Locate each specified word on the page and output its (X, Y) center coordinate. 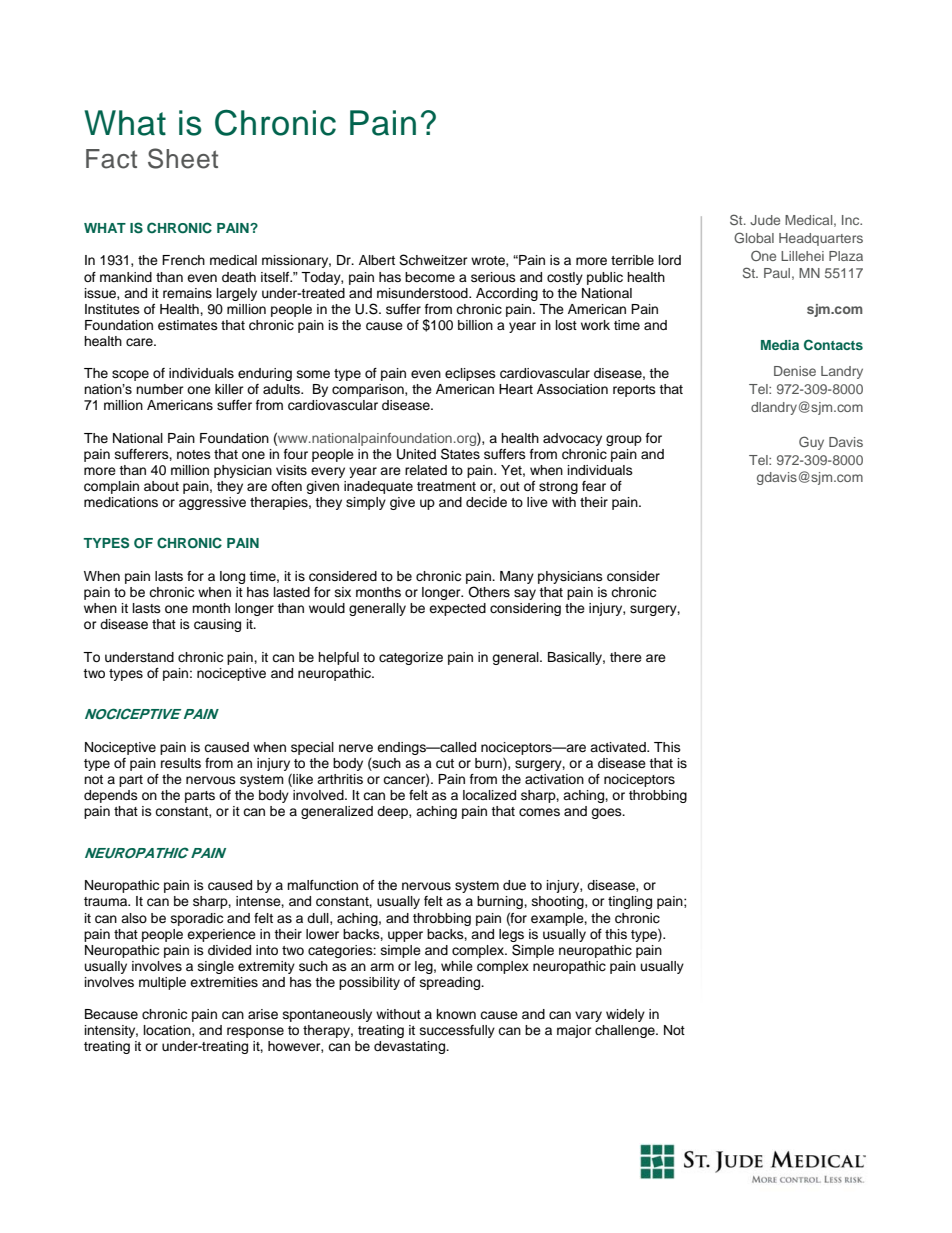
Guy (811, 443)
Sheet (183, 158)
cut (445, 764)
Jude (765, 220)
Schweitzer (433, 260)
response (255, 1032)
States (460, 454)
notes (194, 454)
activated (619, 747)
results (181, 763)
